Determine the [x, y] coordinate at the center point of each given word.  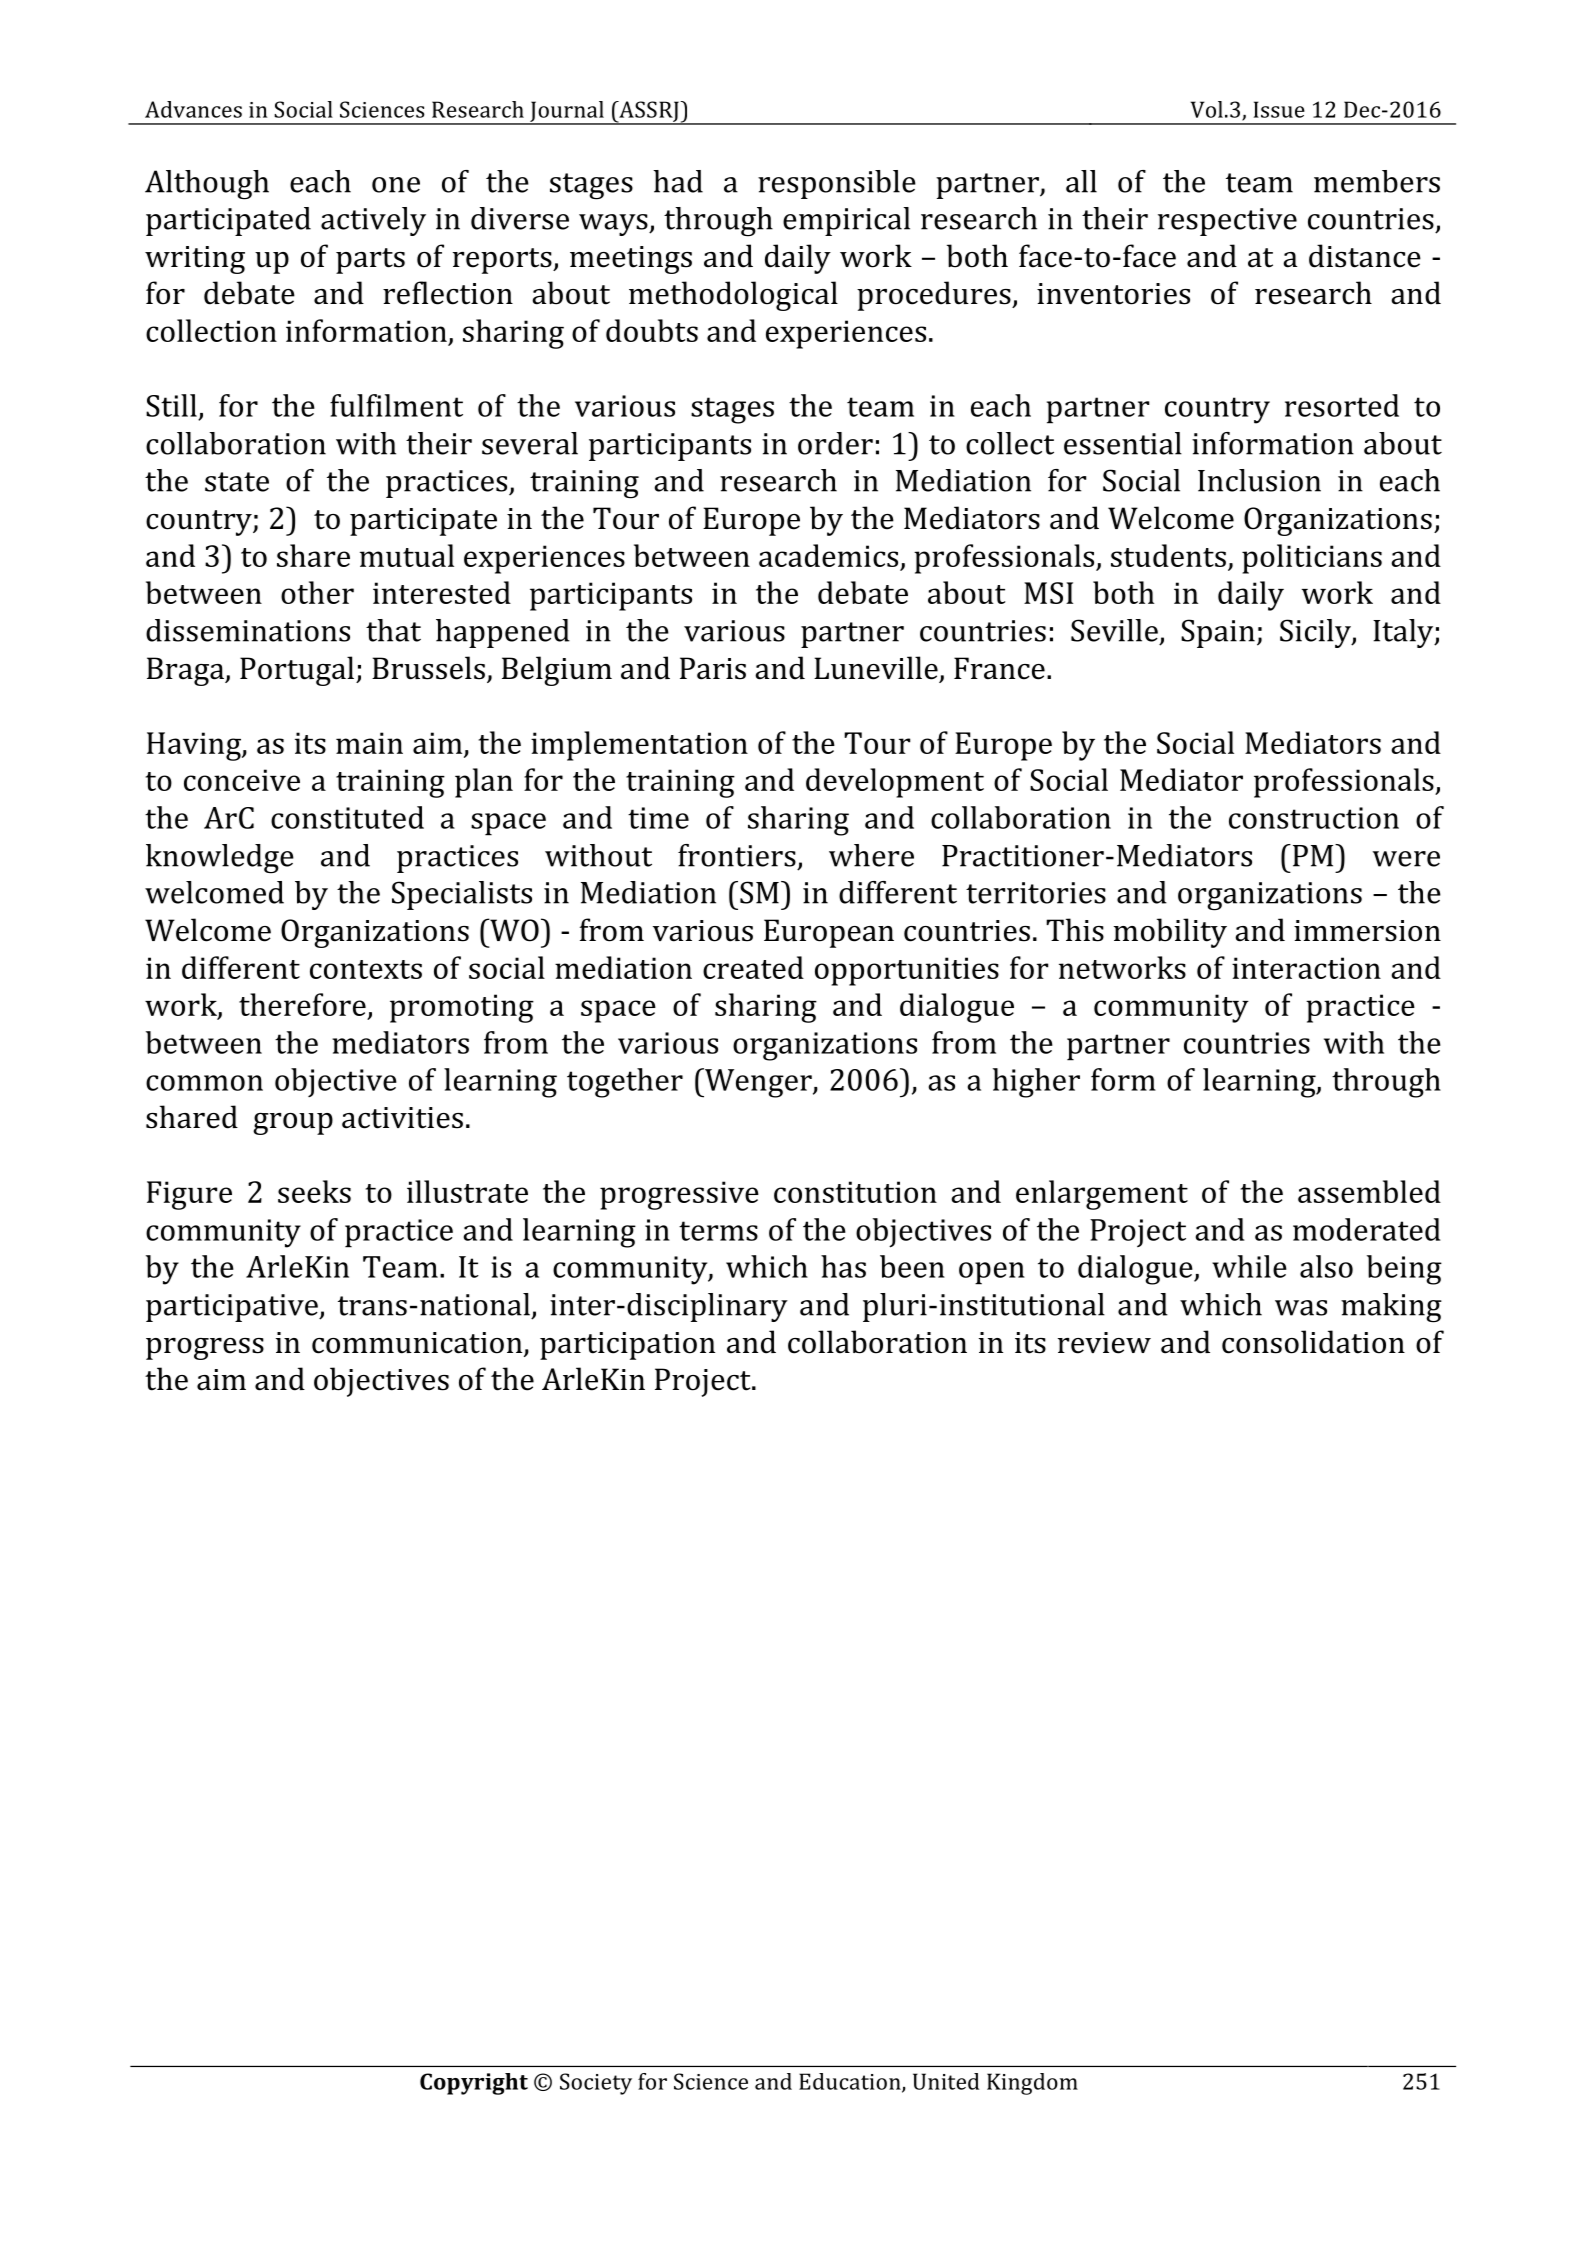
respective [1227, 222]
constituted [347, 817]
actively [373, 221]
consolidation [1313, 1342]
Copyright [474, 2084]
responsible [837, 184]
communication [418, 1344]
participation [627, 1346]
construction [1314, 818]
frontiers [737, 855]
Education [851, 2082]
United [946, 2081]
